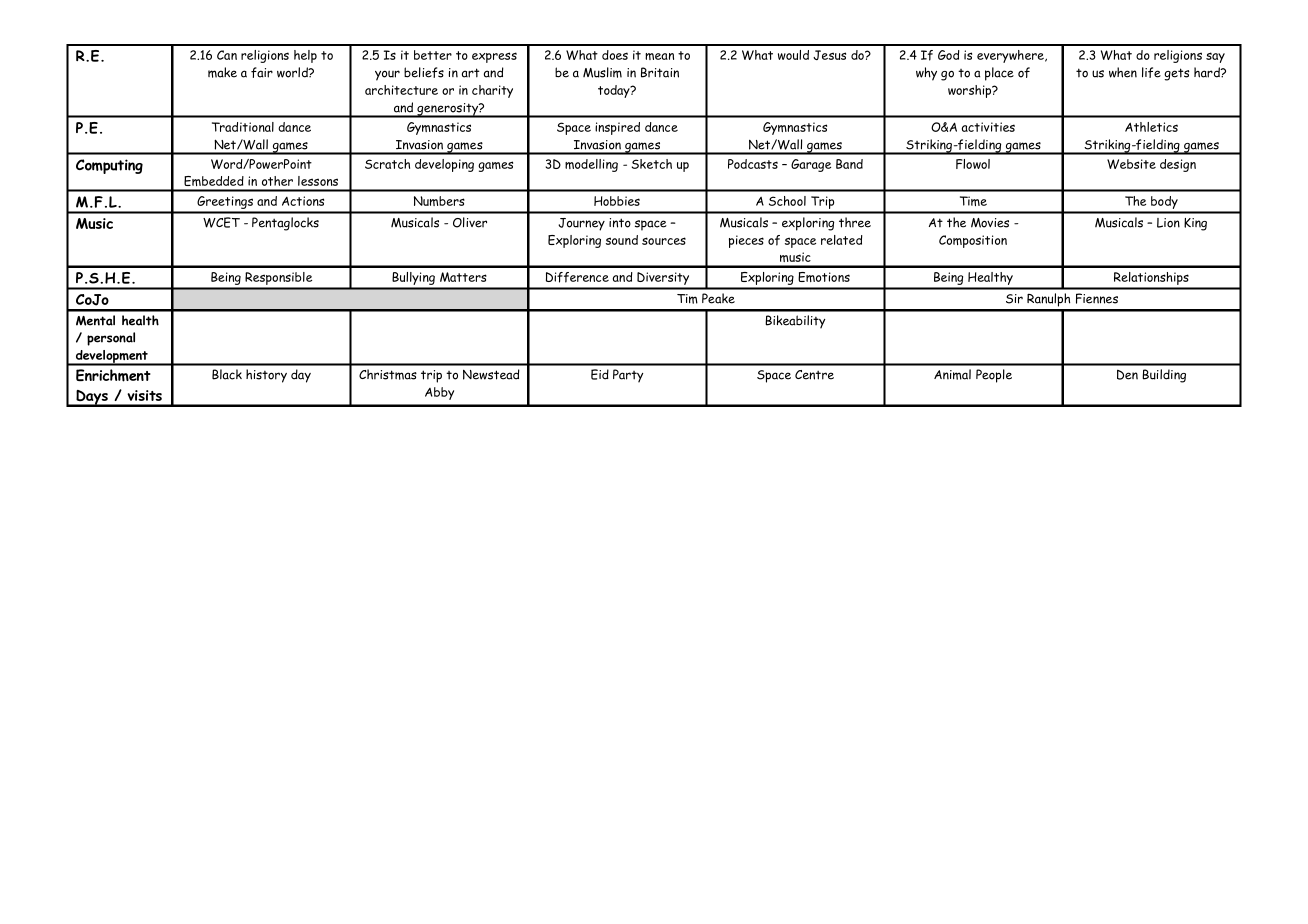 The height and width of the screenshot is (924, 1308). What do you see at coordinates (660, 72) in the screenshot?
I see `Britain` at bounding box center [660, 72].
